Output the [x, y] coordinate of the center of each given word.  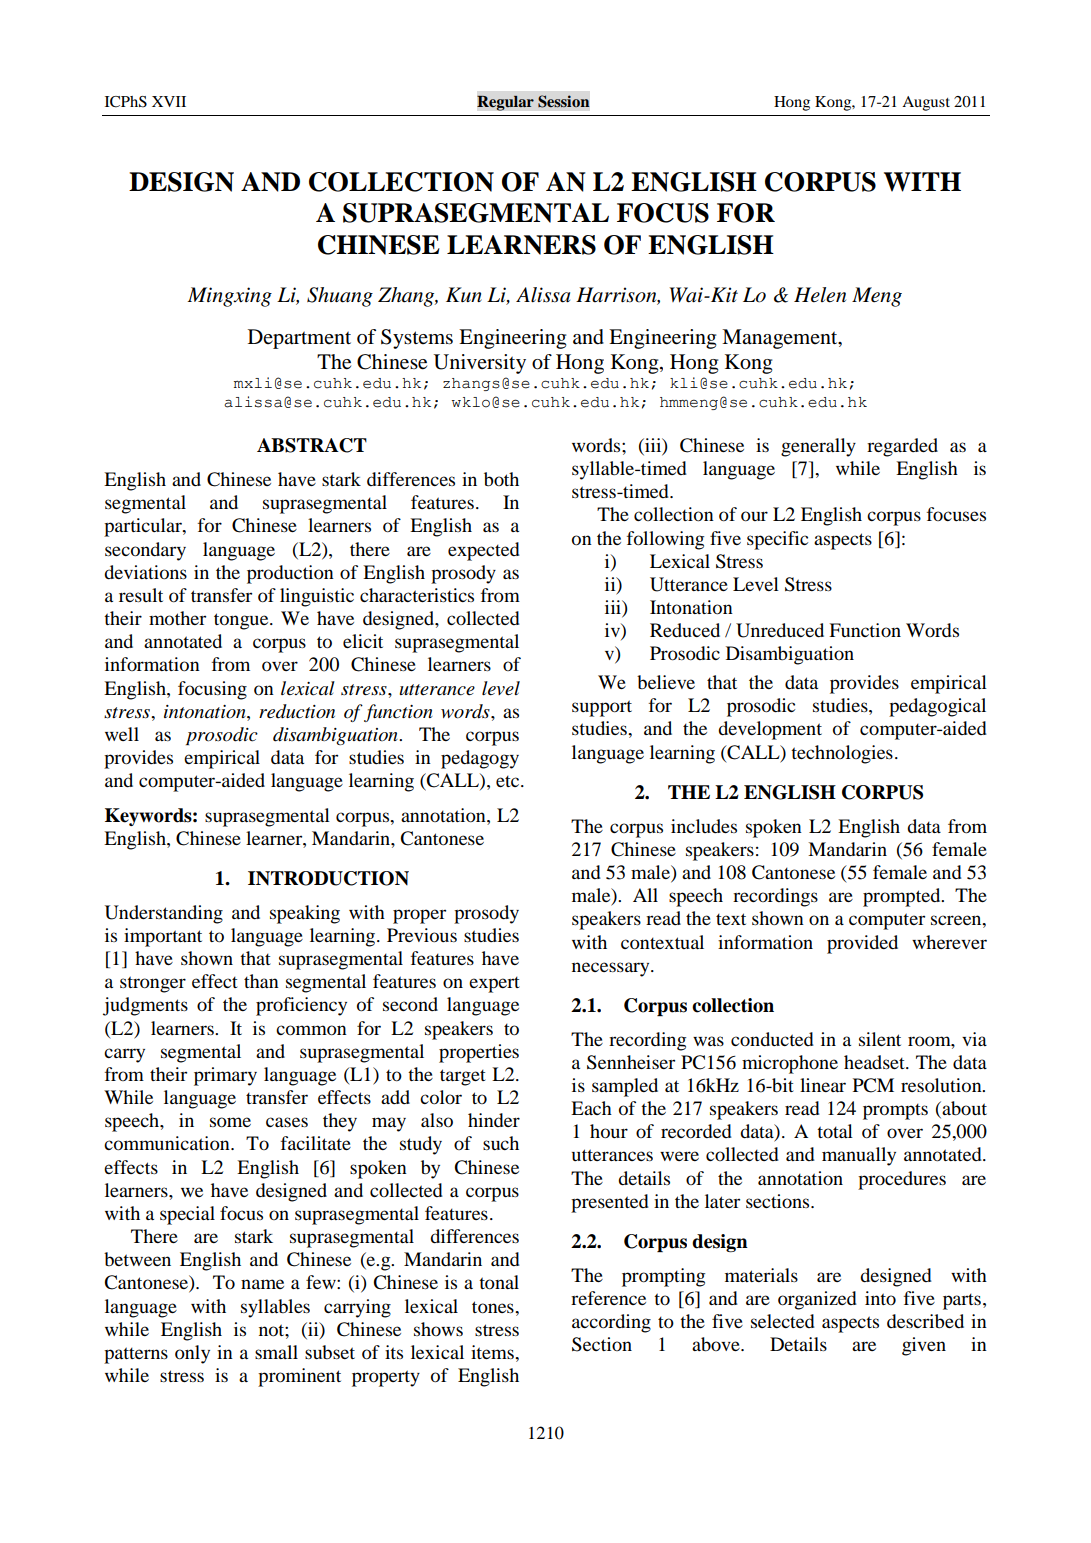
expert [494, 985]
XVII [169, 101]
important [163, 937]
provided [862, 944]
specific [777, 540]
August [926, 103]
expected [484, 551]
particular [144, 527]
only [192, 1354]
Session [563, 101]
